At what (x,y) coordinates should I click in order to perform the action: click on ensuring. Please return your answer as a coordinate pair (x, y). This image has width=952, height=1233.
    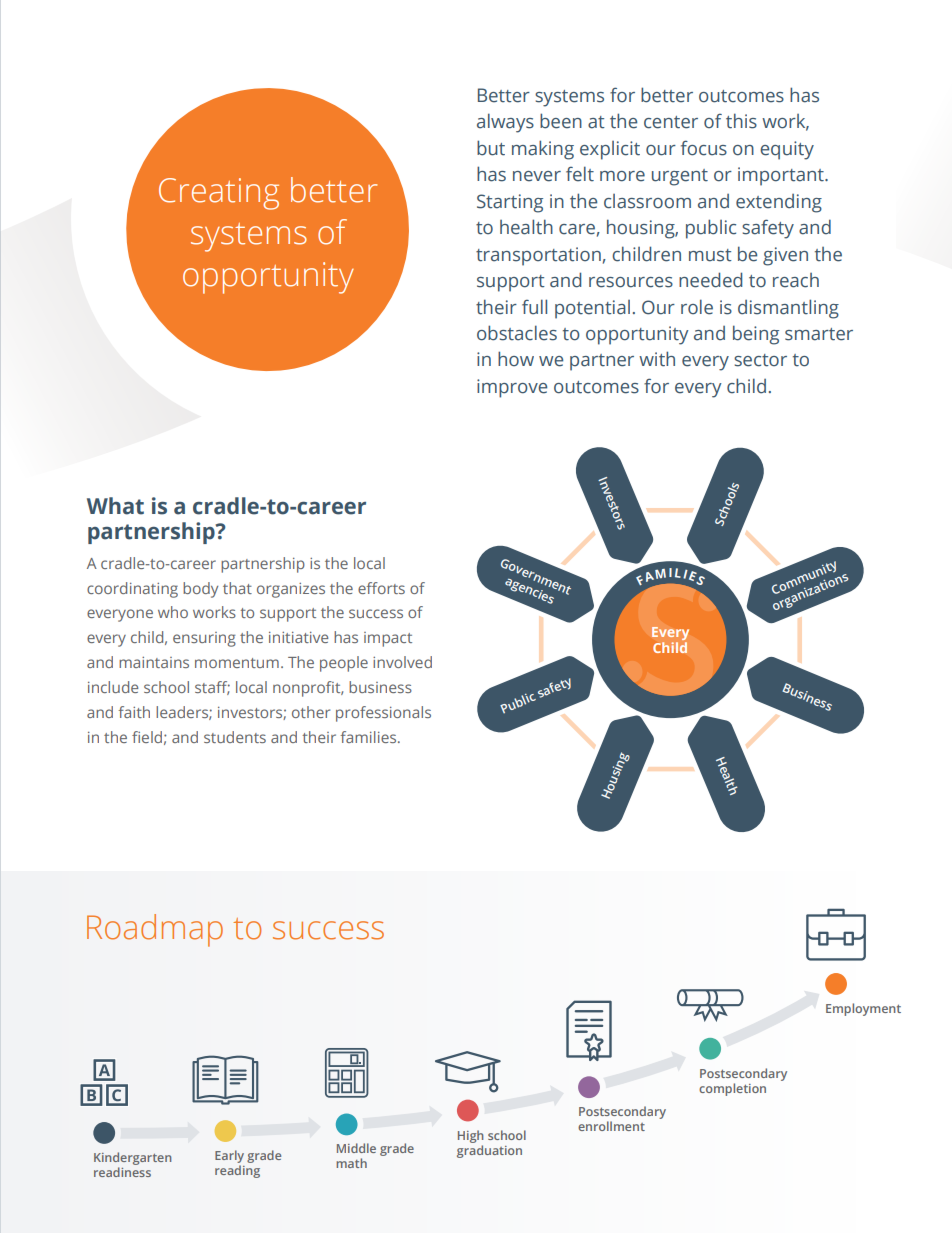
    Looking at the image, I should click on (204, 639).
